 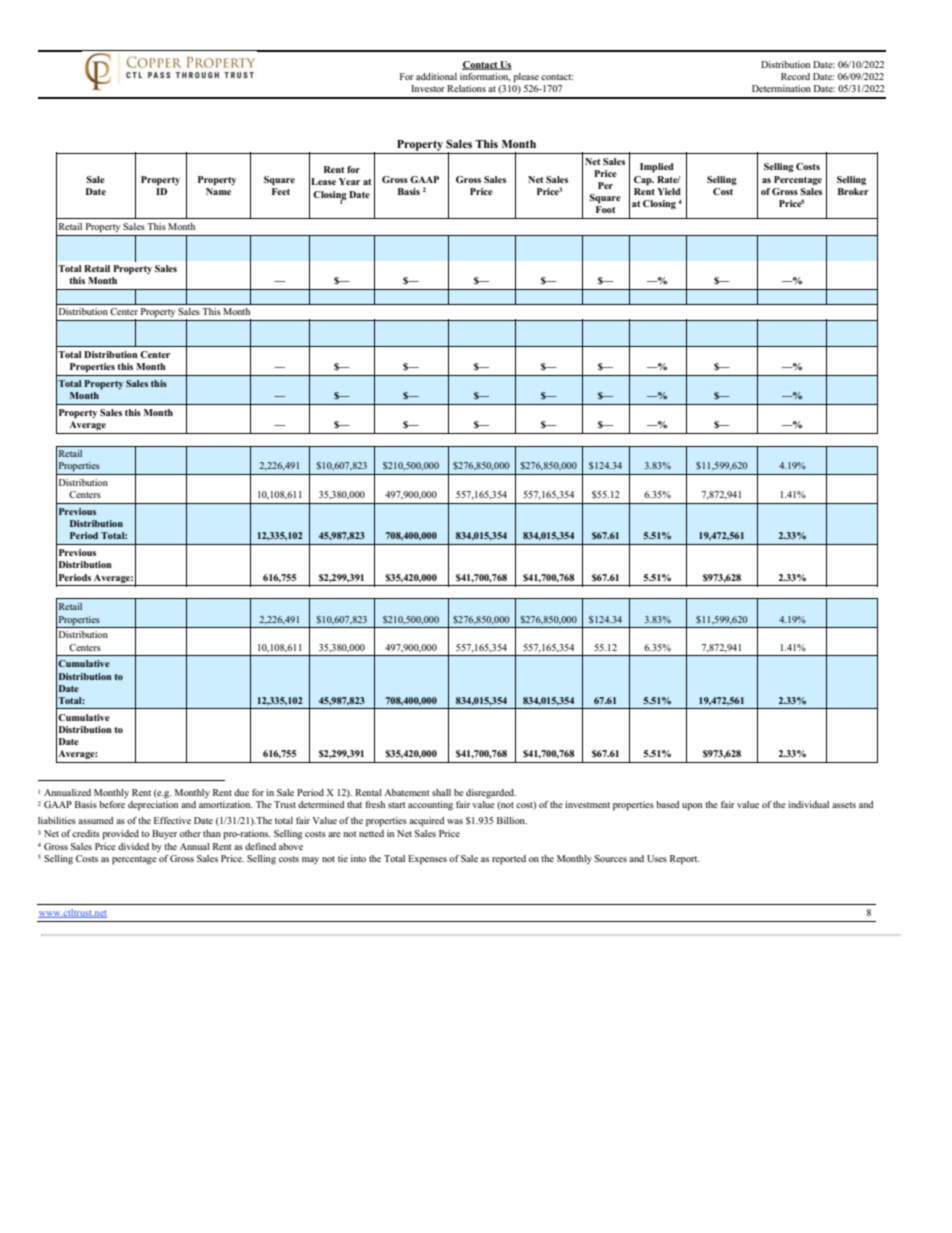 I want to click on individual, so click(x=808, y=804).
